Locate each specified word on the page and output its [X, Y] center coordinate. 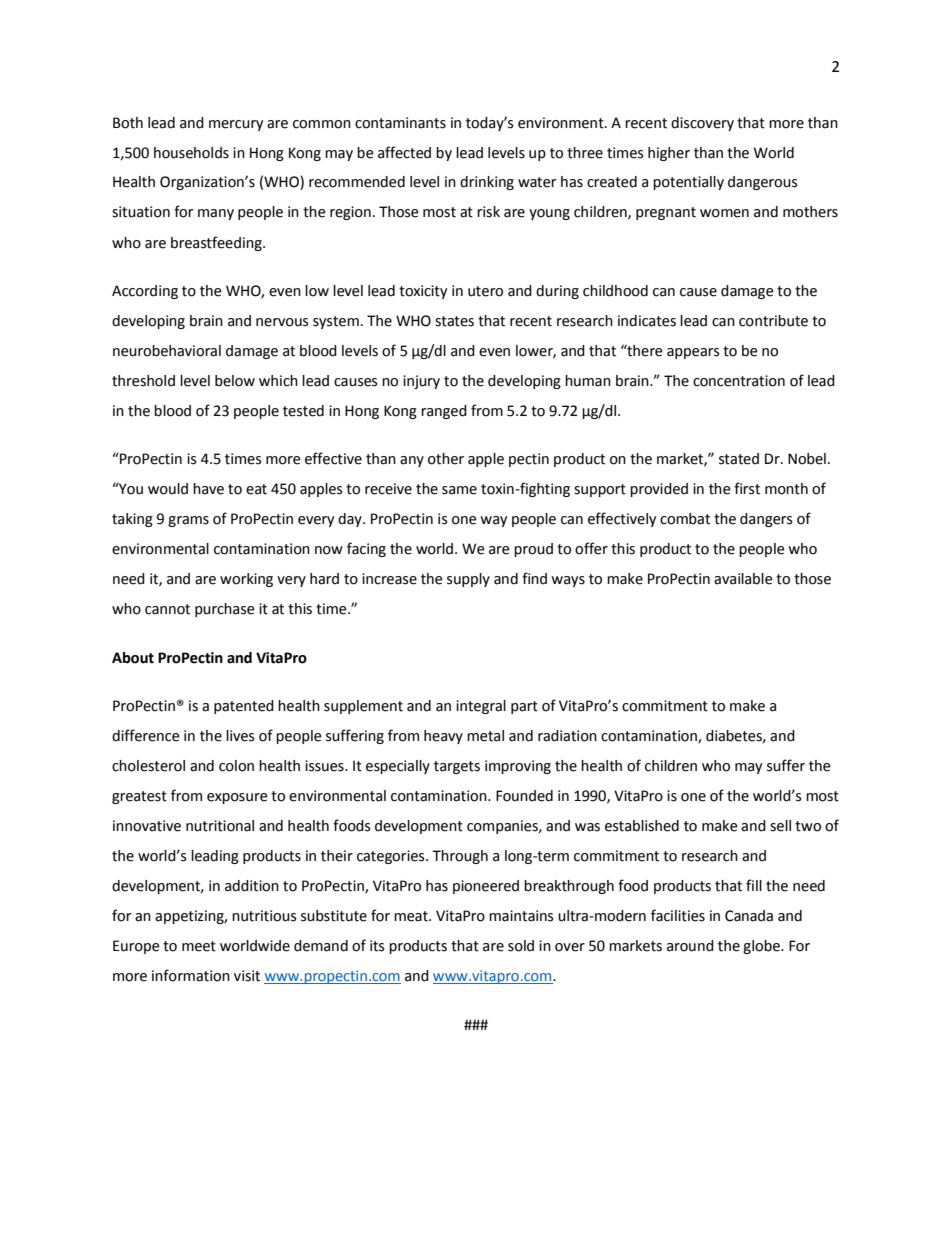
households [191, 153]
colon [236, 766]
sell [780, 826]
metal [485, 736]
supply [468, 580]
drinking [487, 183]
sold [521, 946]
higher [669, 154]
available [743, 579]
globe [762, 947]
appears [693, 353]
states [454, 321]
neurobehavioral [167, 351]
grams [188, 521]
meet [199, 946]
